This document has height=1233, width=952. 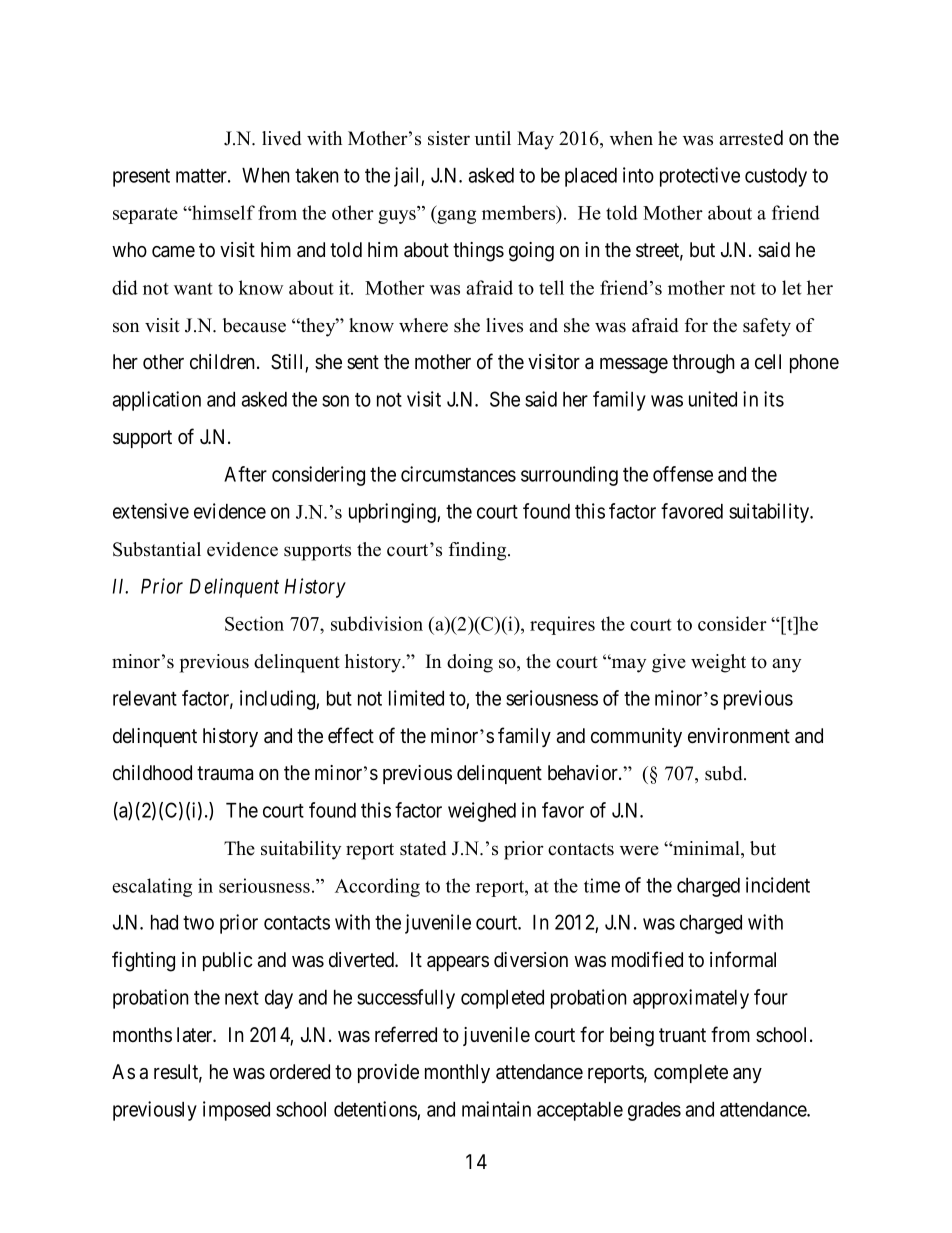 I want to click on weight, so click(x=718, y=663).
